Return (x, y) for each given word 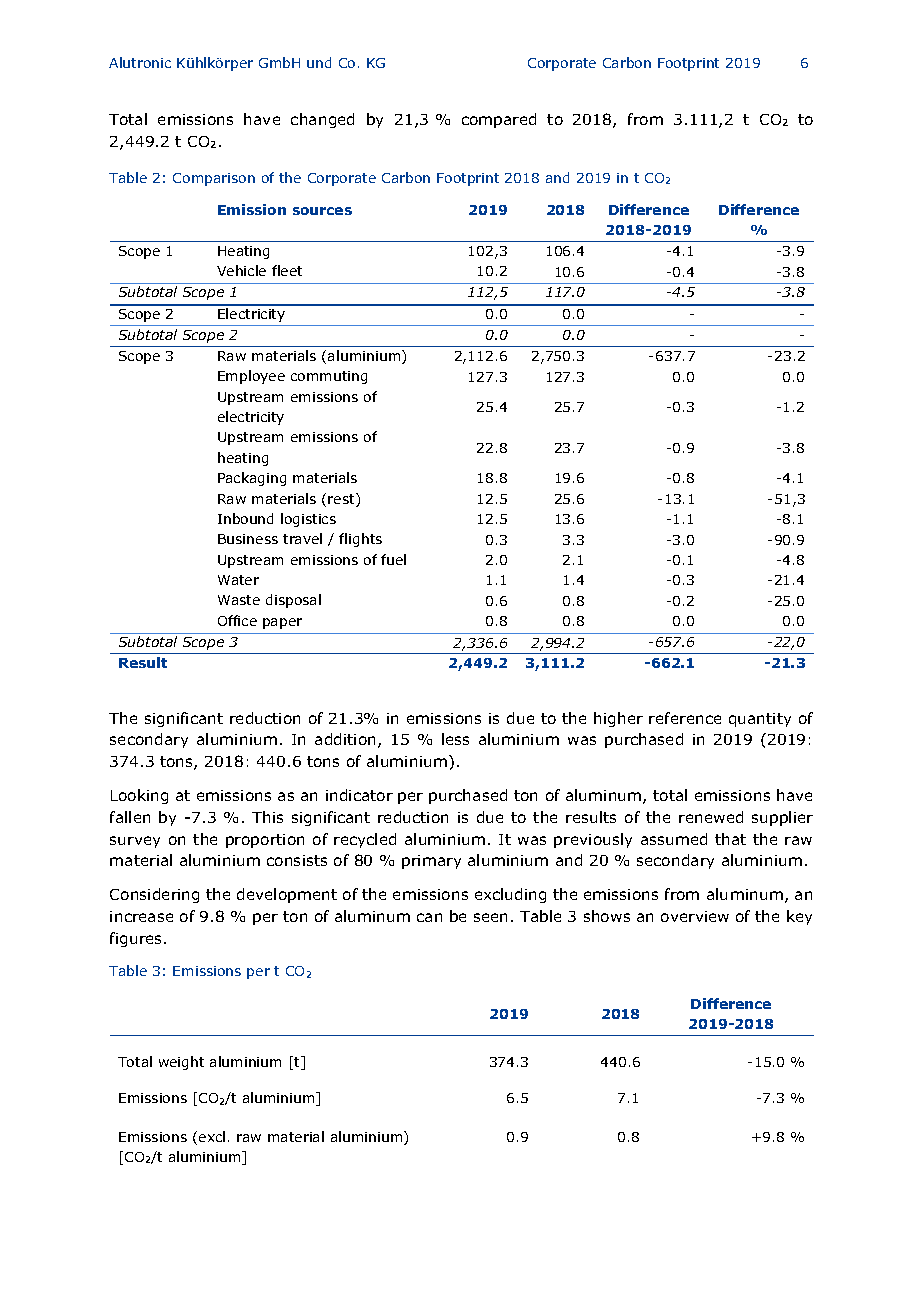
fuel (393, 559)
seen (490, 917)
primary (431, 862)
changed (322, 120)
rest (342, 500)
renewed (711, 817)
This (267, 817)
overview (695, 916)
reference (685, 718)
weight (181, 1063)
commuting (329, 377)
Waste (239, 600)
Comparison (214, 179)
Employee (251, 377)
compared (499, 120)
